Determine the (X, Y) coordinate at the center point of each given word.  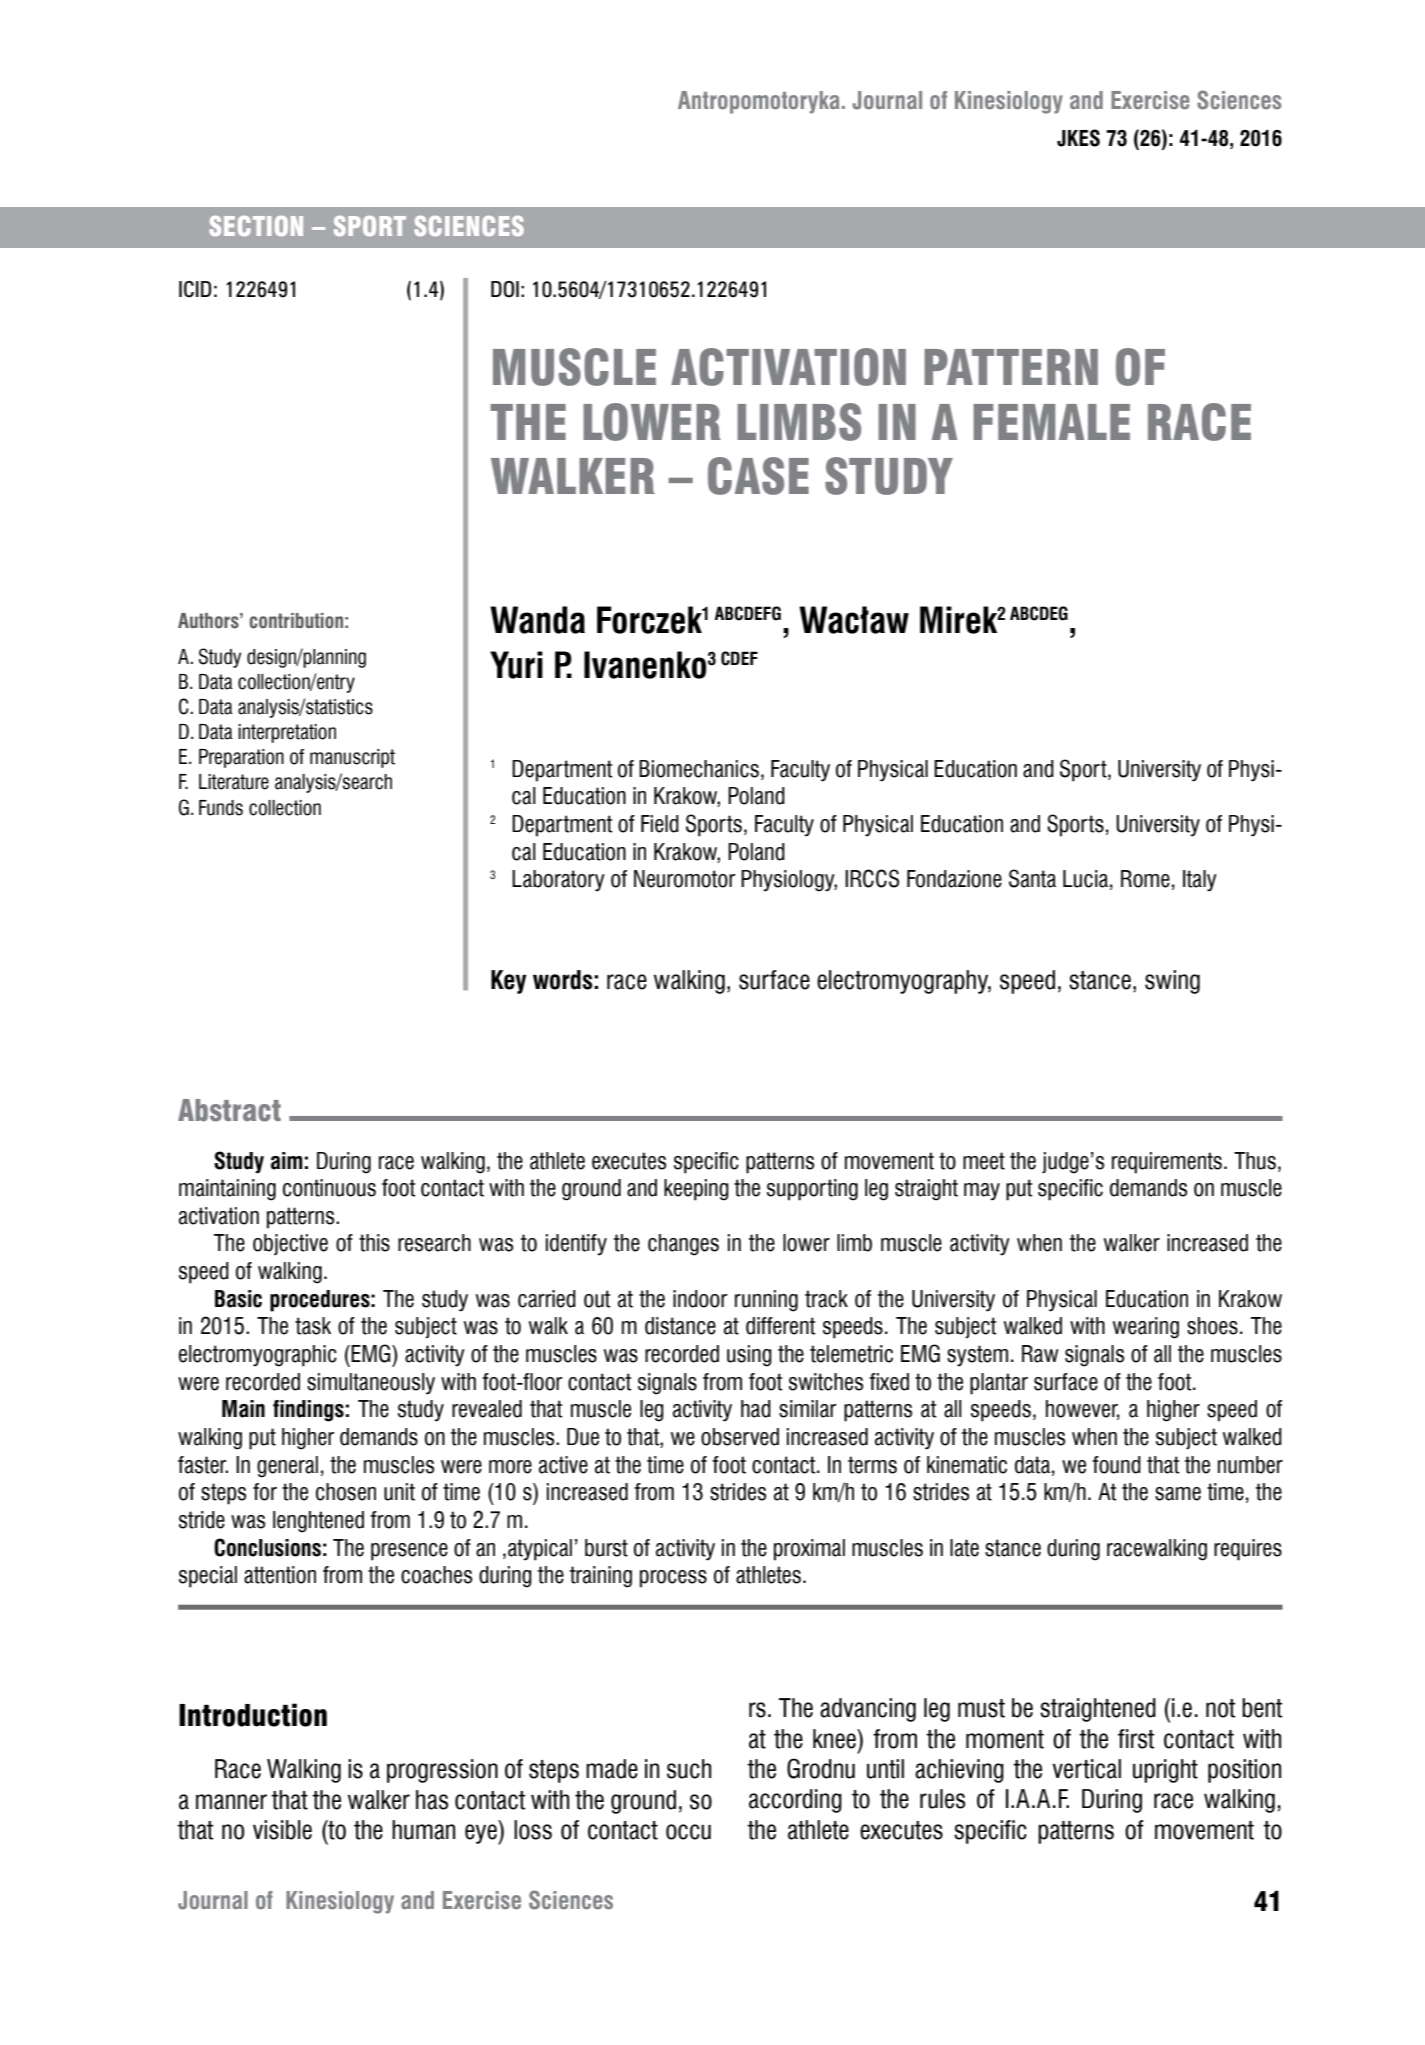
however (1083, 1410)
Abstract (229, 1110)
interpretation (287, 733)
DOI (505, 289)
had (756, 1409)
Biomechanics (699, 769)
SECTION (256, 226)
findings (308, 1411)
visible (282, 1830)
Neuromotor (684, 879)
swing (1172, 982)
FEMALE (1051, 422)
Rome (1145, 879)
